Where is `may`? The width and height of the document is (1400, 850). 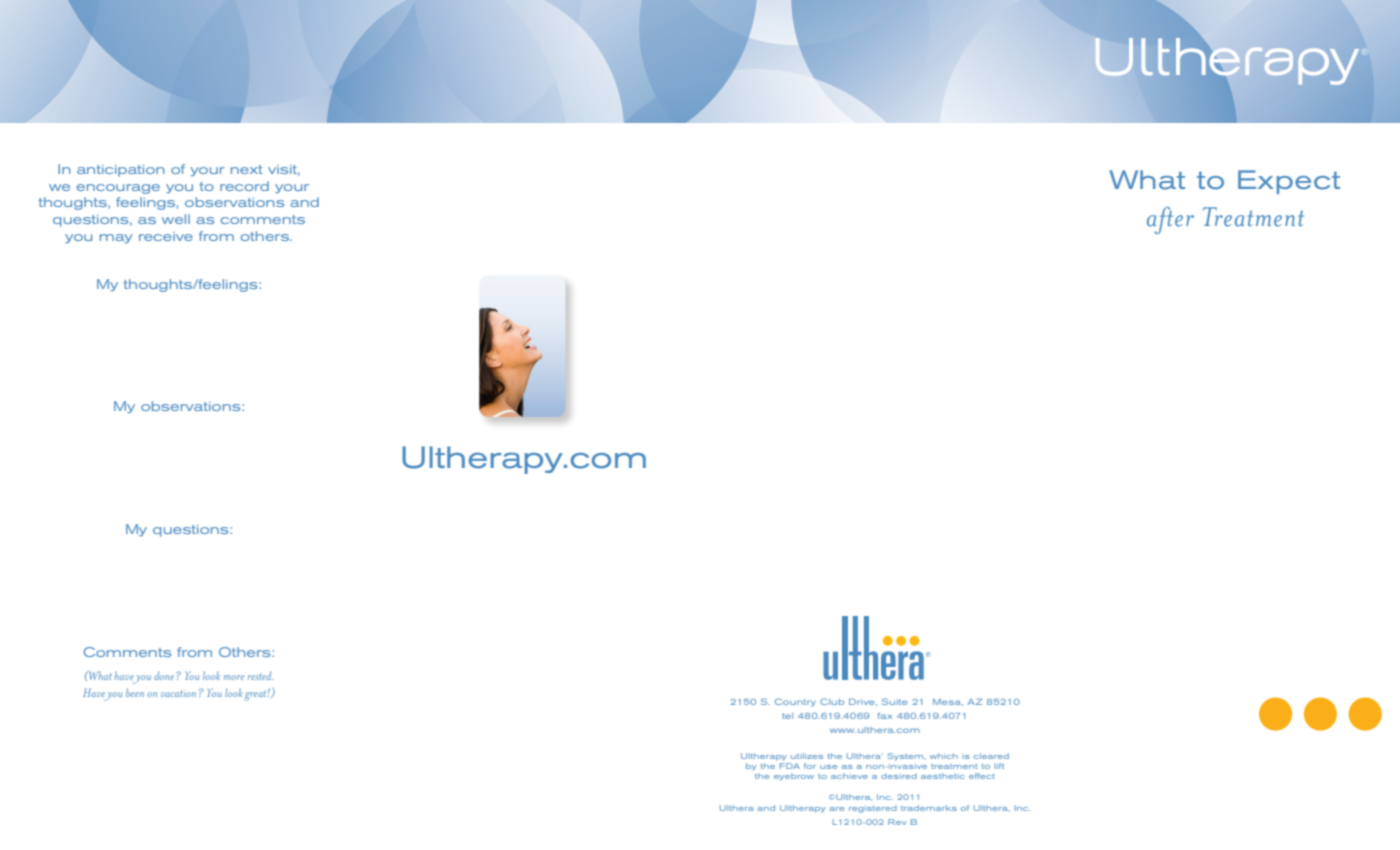
may is located at coordinates (116, 238).
